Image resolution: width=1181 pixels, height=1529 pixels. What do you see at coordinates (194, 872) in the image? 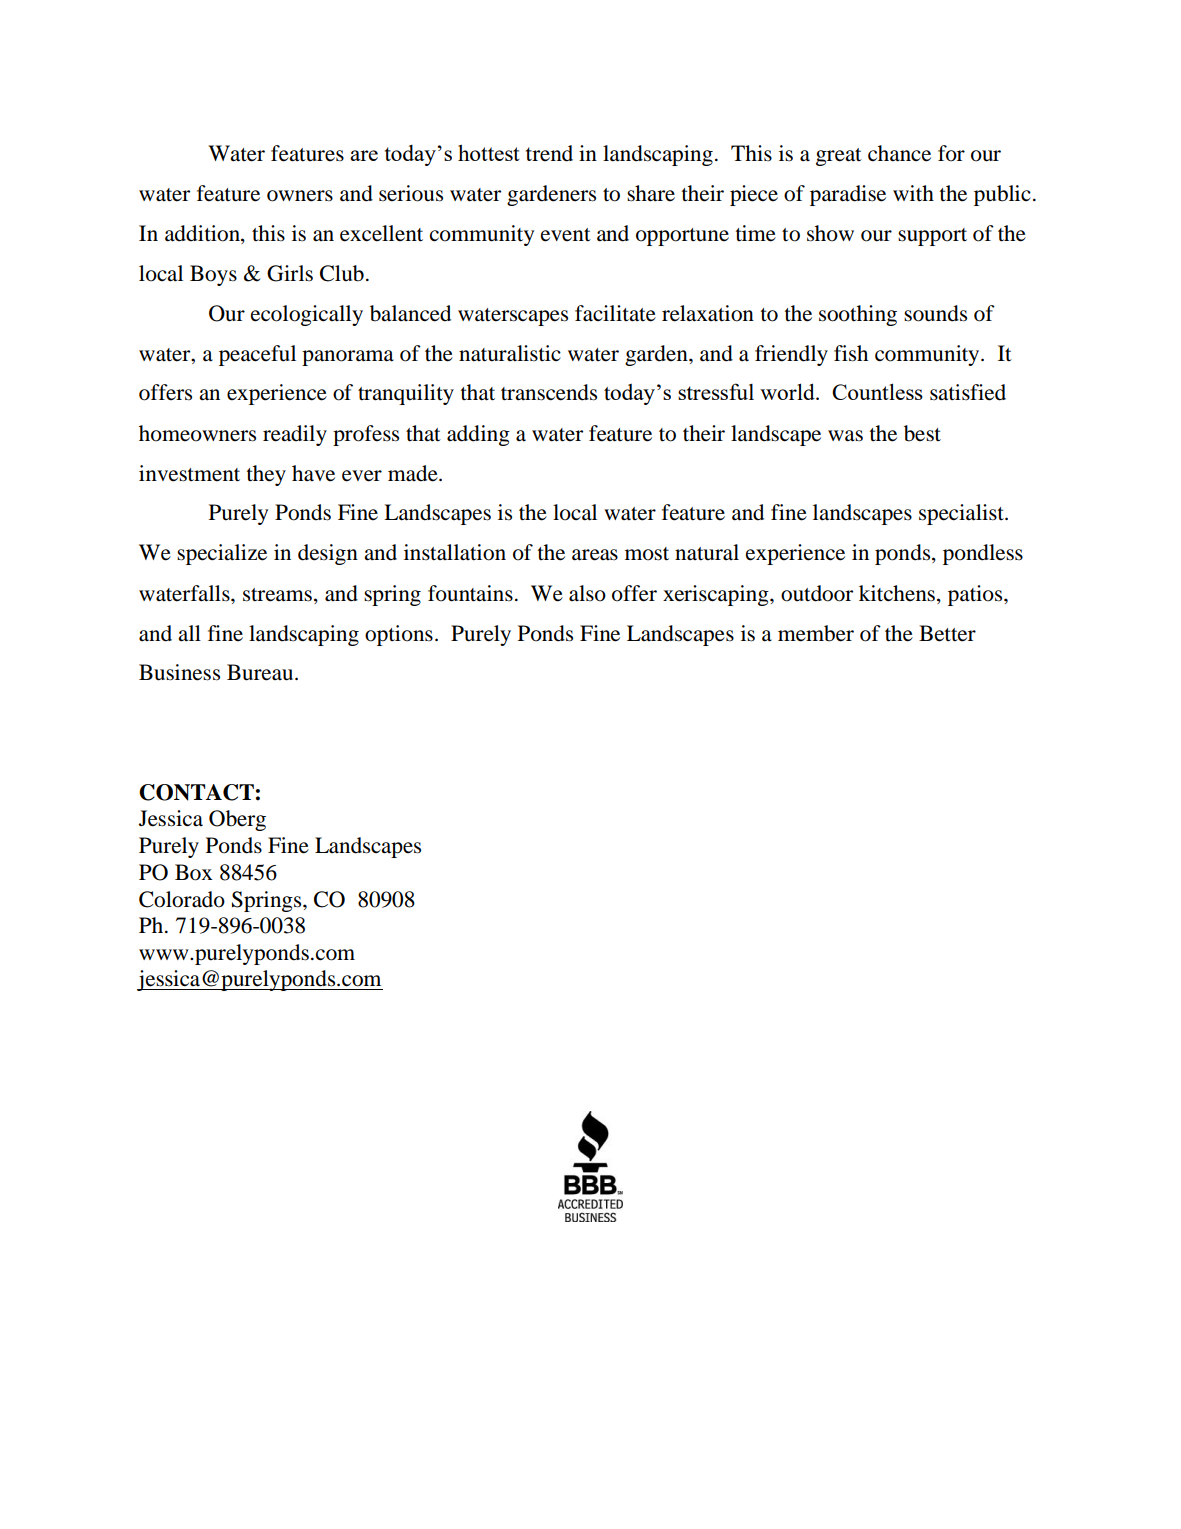
I see `Box` at bounding box center [194, 872].
